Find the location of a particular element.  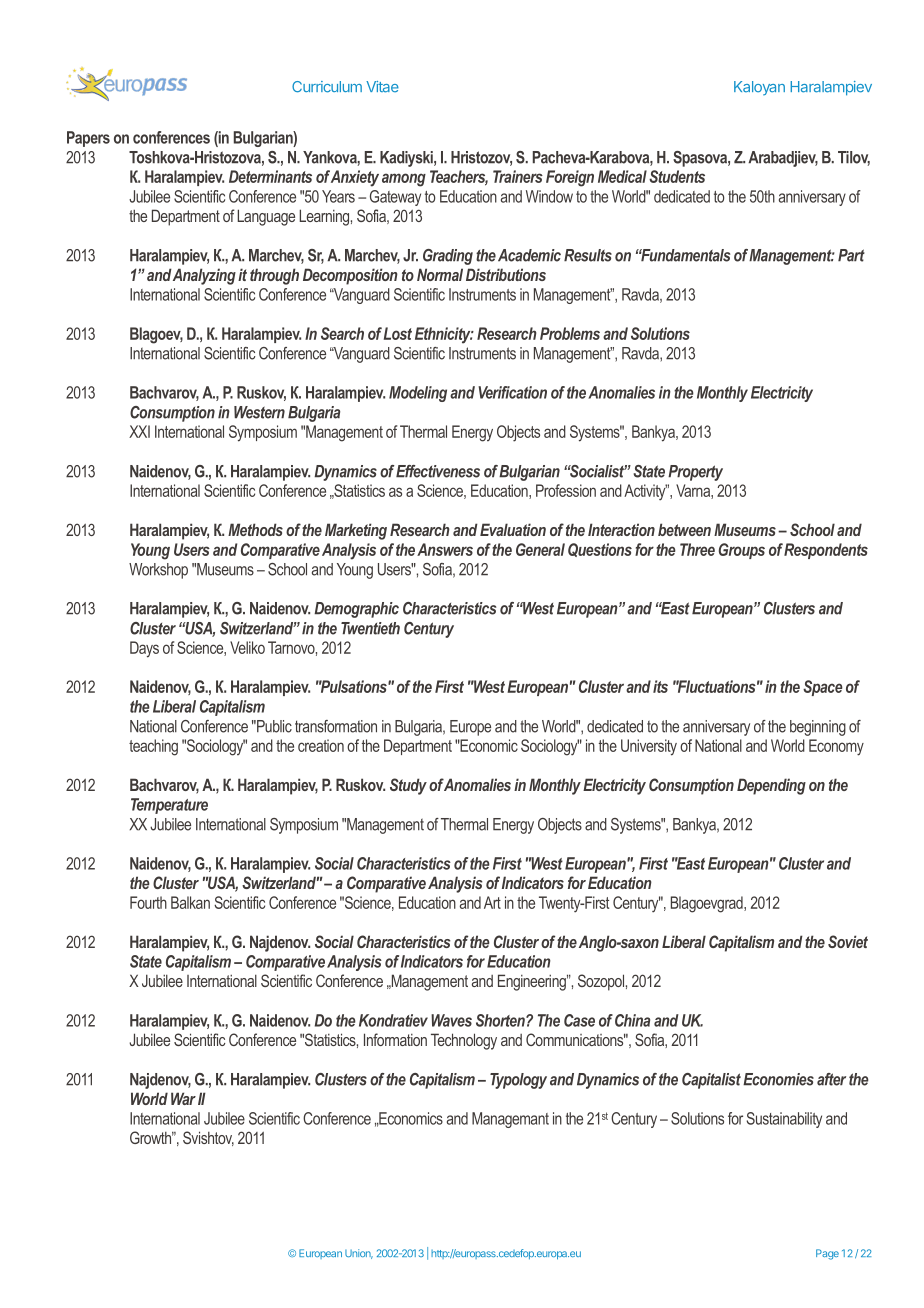

Study is located at coordinates (408, 786).
